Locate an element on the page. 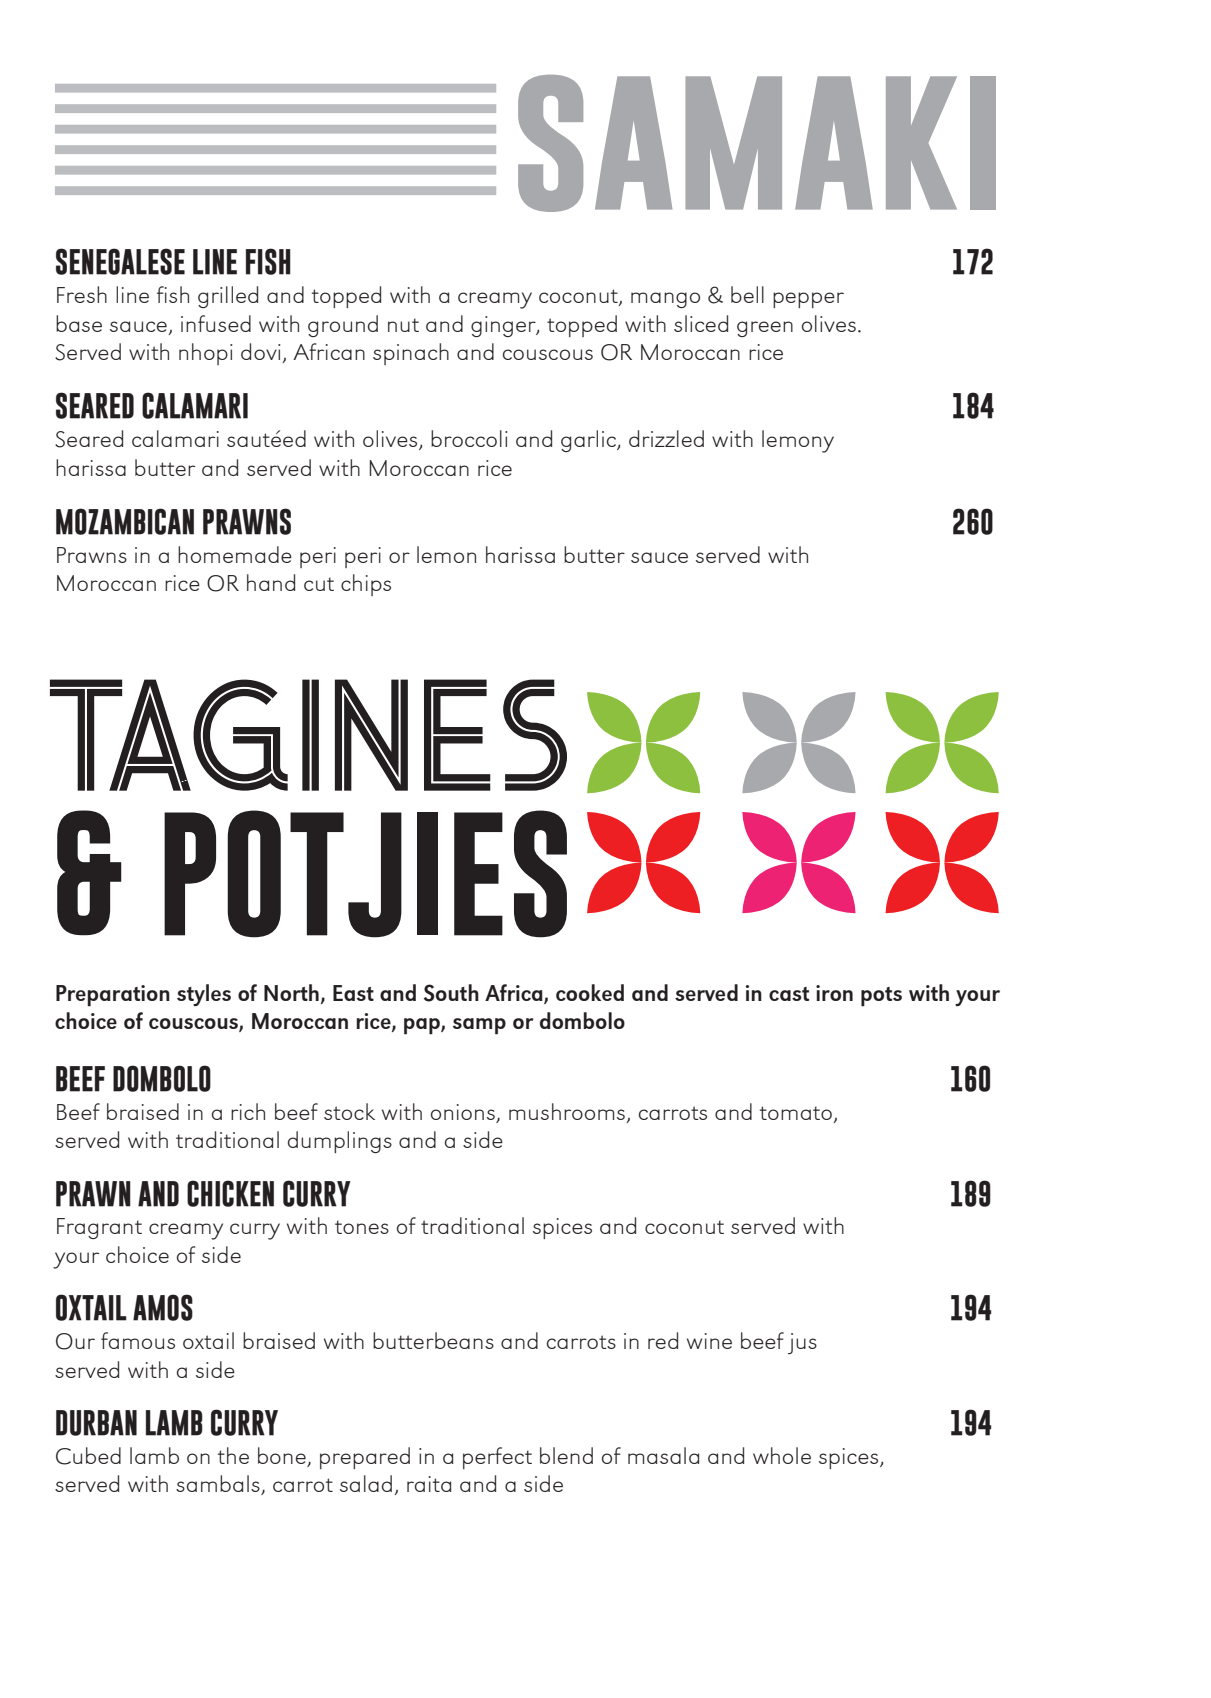 This image has height=1698, width=1211. infused is located at coordinates (216, 323).
